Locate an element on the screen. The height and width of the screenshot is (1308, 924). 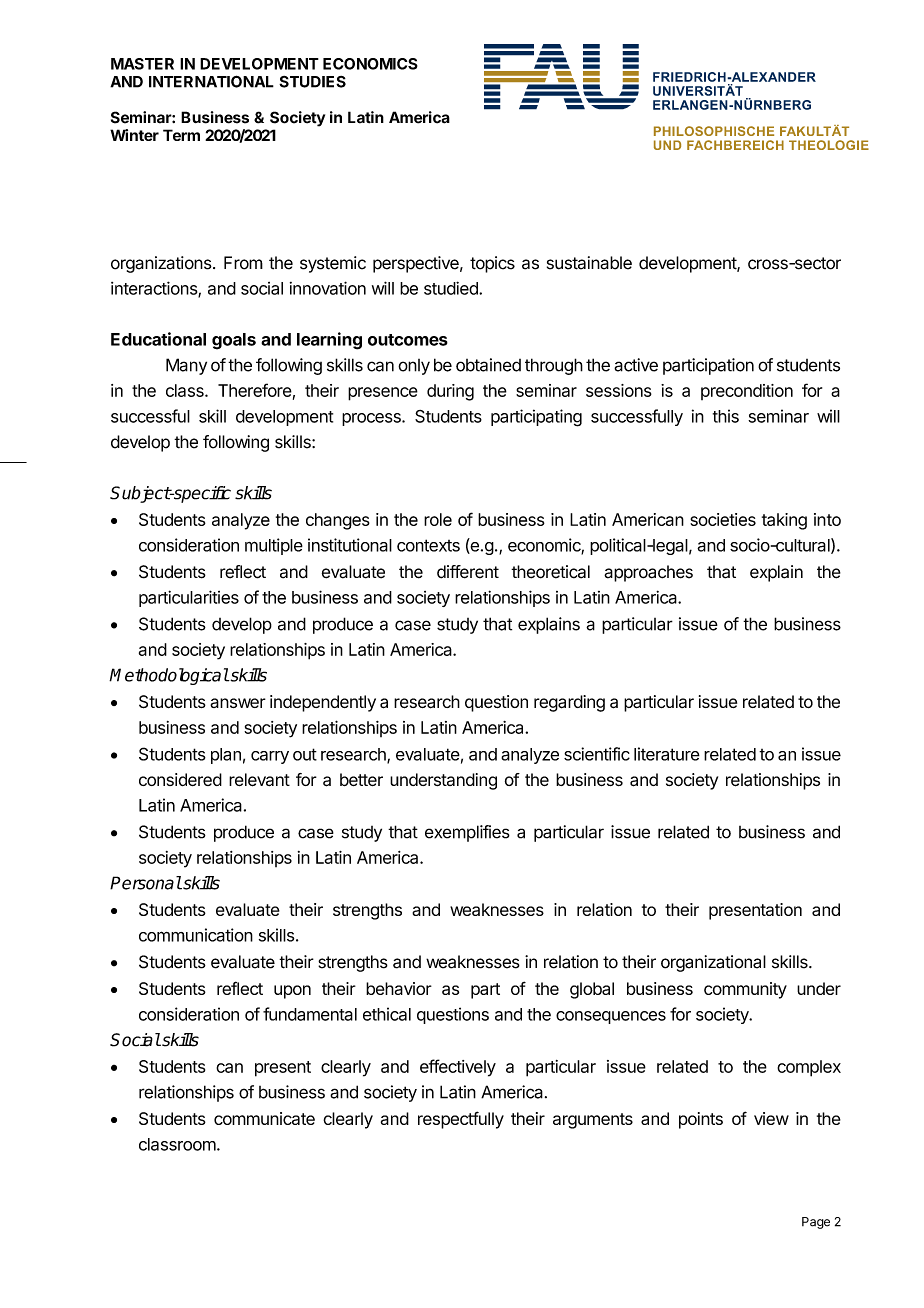
sustainable is located at coordinates (589, 263).
